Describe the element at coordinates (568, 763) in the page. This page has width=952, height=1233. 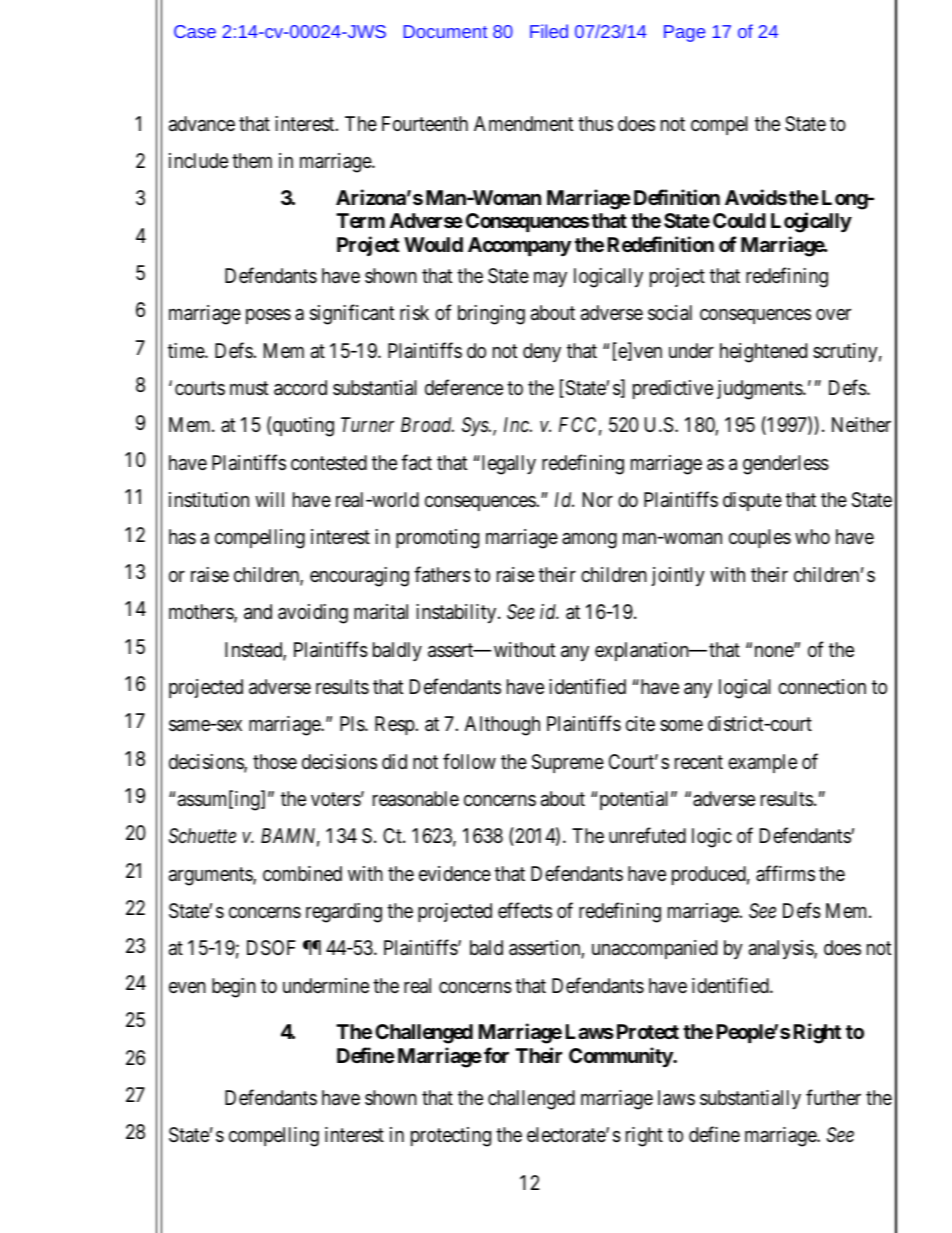
I see `Supreme` at that location.
